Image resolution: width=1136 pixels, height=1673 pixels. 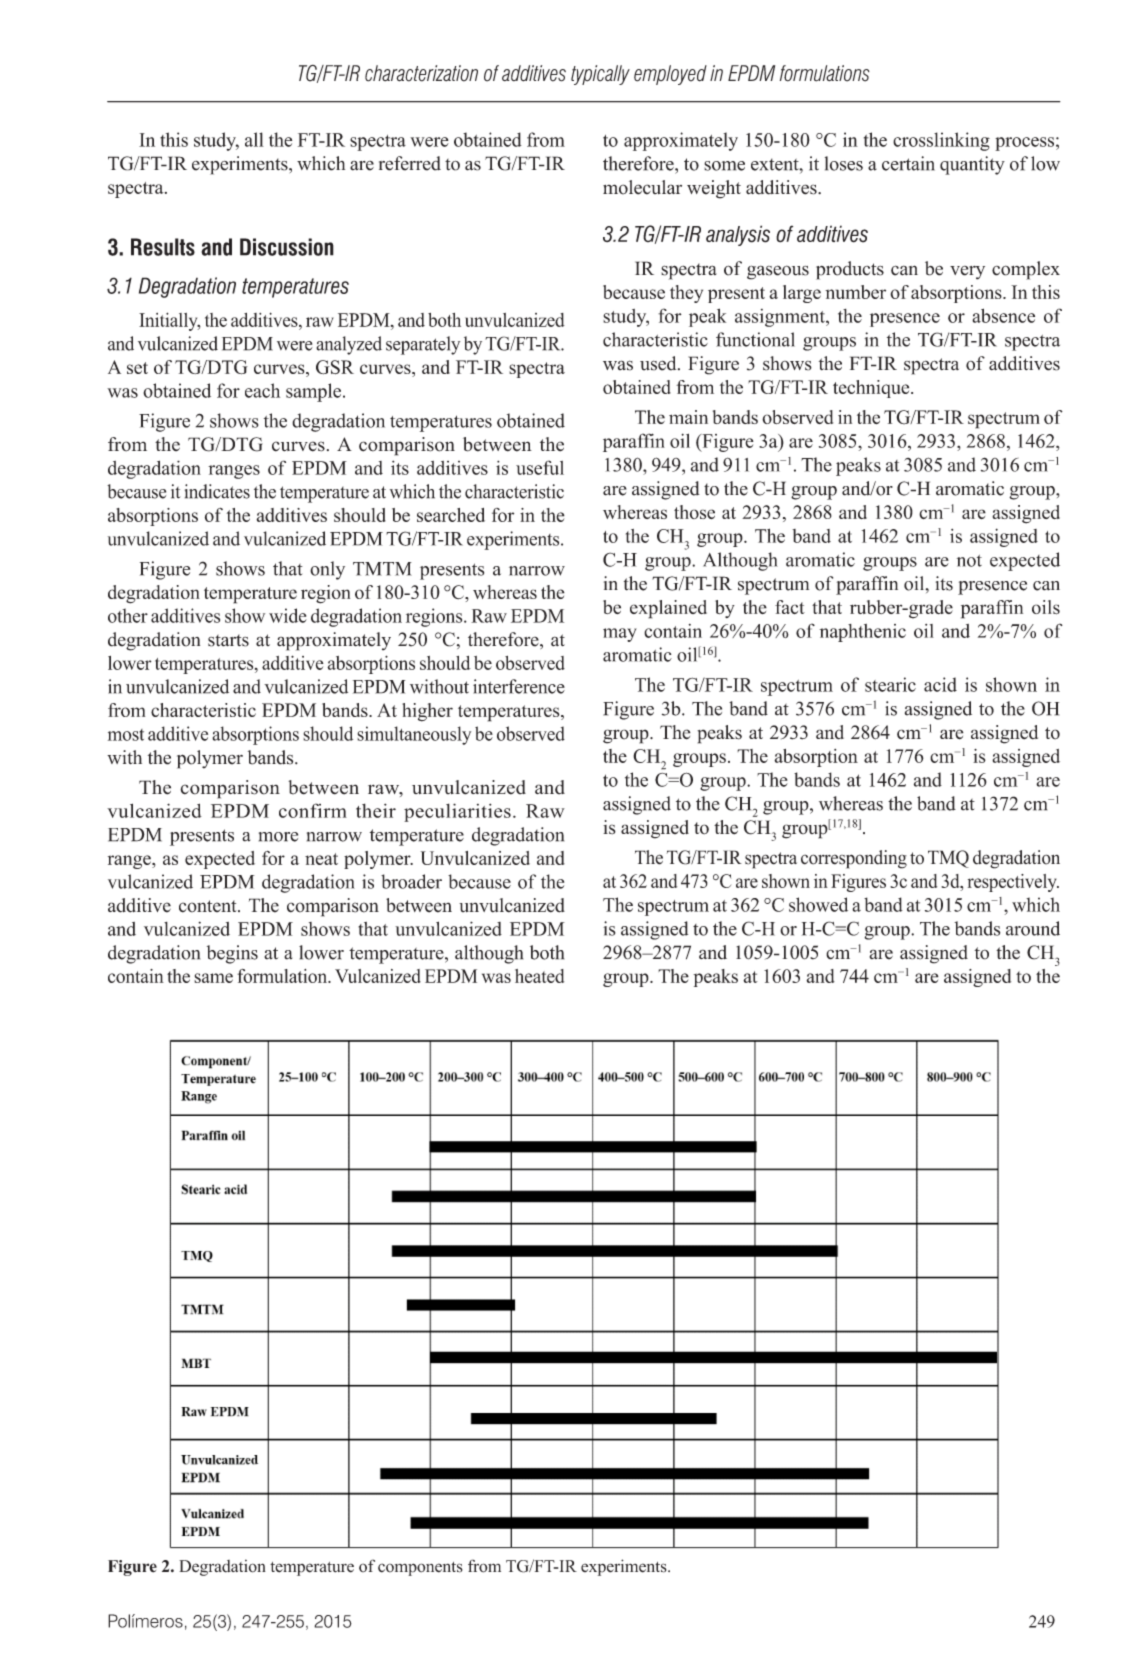 I want to click on crosslinking, so click(x=941, y=141).
